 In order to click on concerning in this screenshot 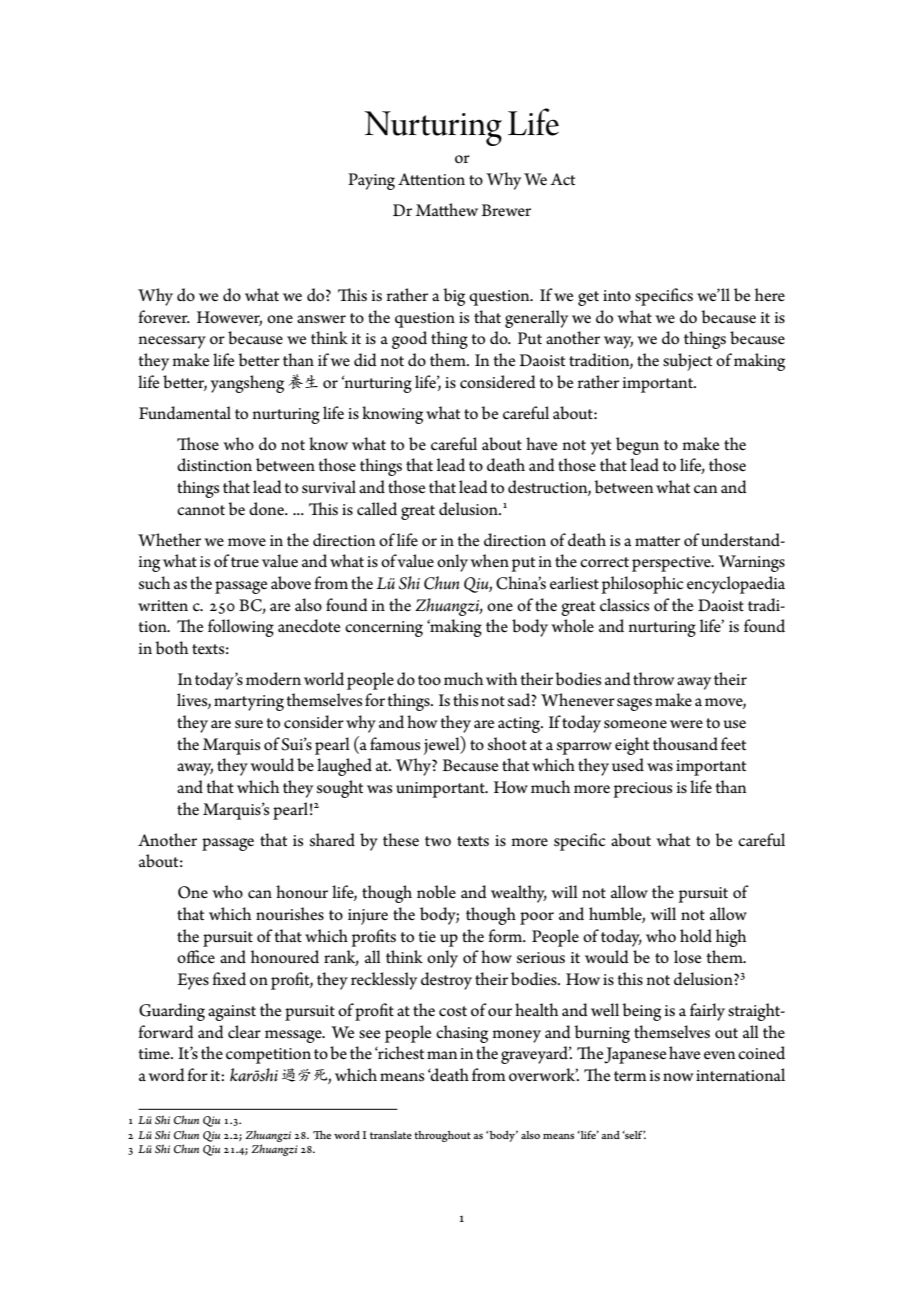, I will do `click(384, 629)`.
